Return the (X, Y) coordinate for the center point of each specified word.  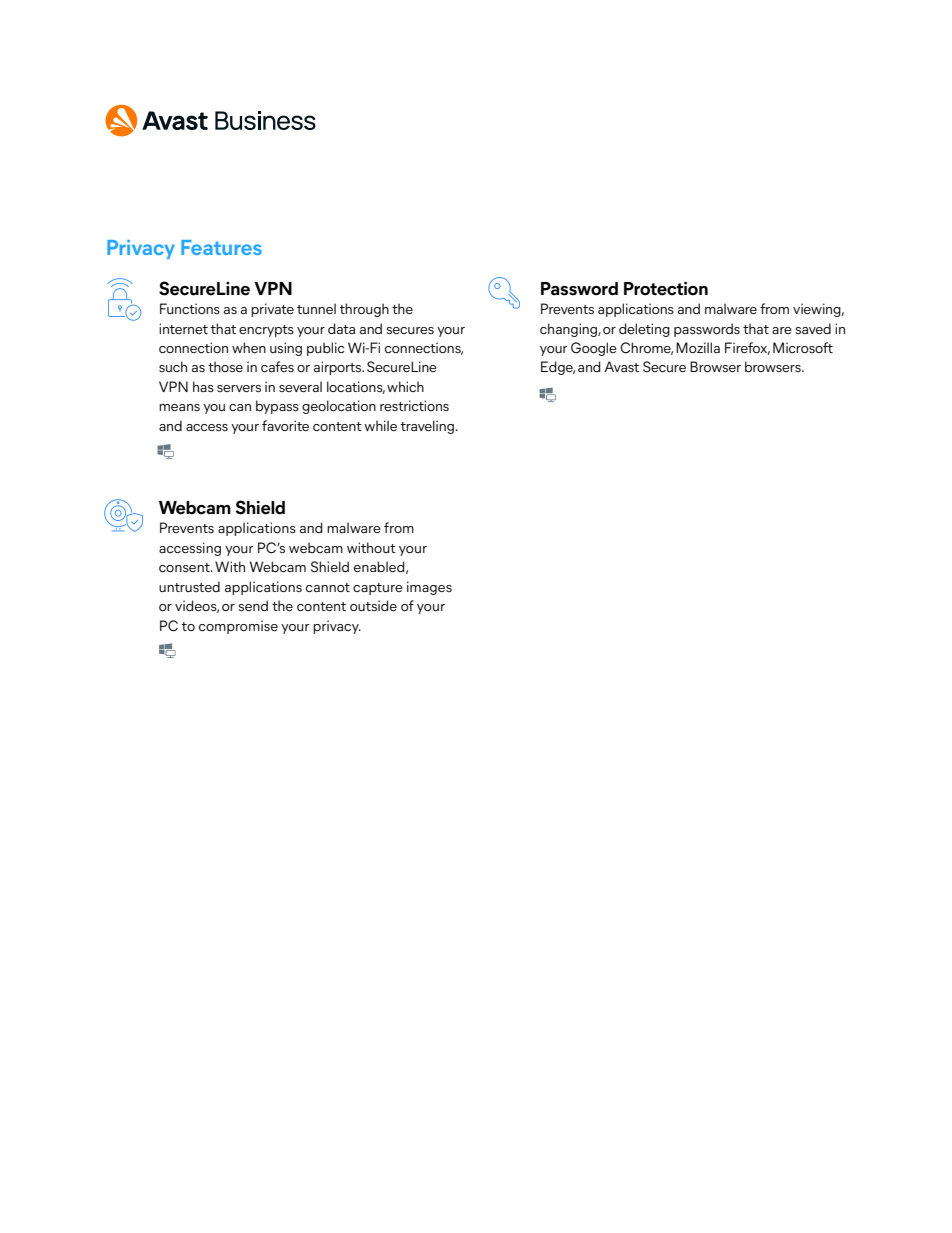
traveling (427, 427)
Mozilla (698, 347)
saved (813, 329)
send (253, 606)
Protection (666, 289)
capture (378, 589)
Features (221, 247)
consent (185, 568)
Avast (621, 366)
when (249, 347)
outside (373, 606)
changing (569, 330)
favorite (285, 425)
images (429, 588)
